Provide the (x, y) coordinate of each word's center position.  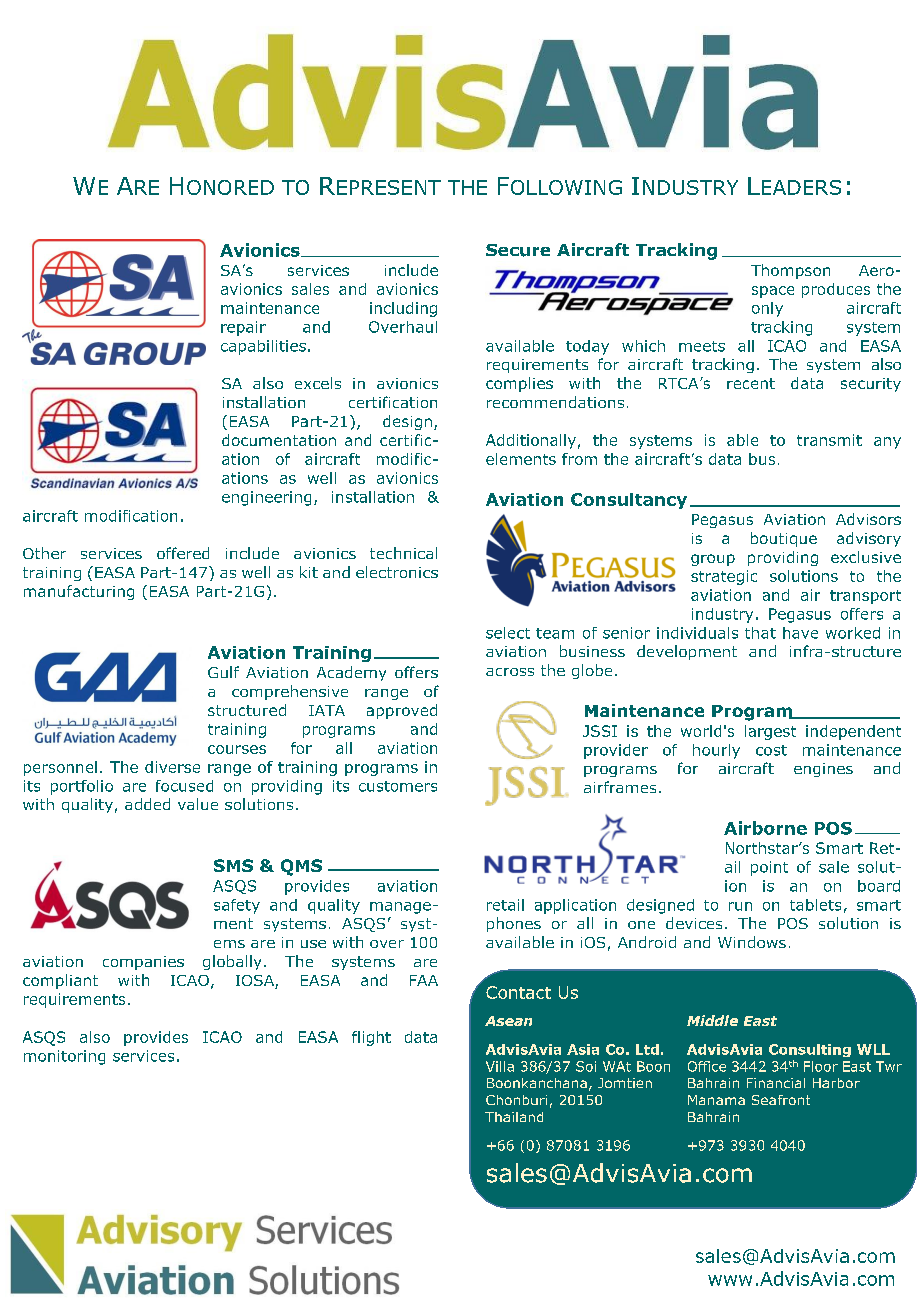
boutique (784, 539)
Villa (500, 1066)
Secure (518, 250)
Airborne (765, 828)
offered (183, 553)
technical (403, 553)
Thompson (790, 271)
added (147, 804)
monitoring (64, 1057)
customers (398, 786)
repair (243, 328)
